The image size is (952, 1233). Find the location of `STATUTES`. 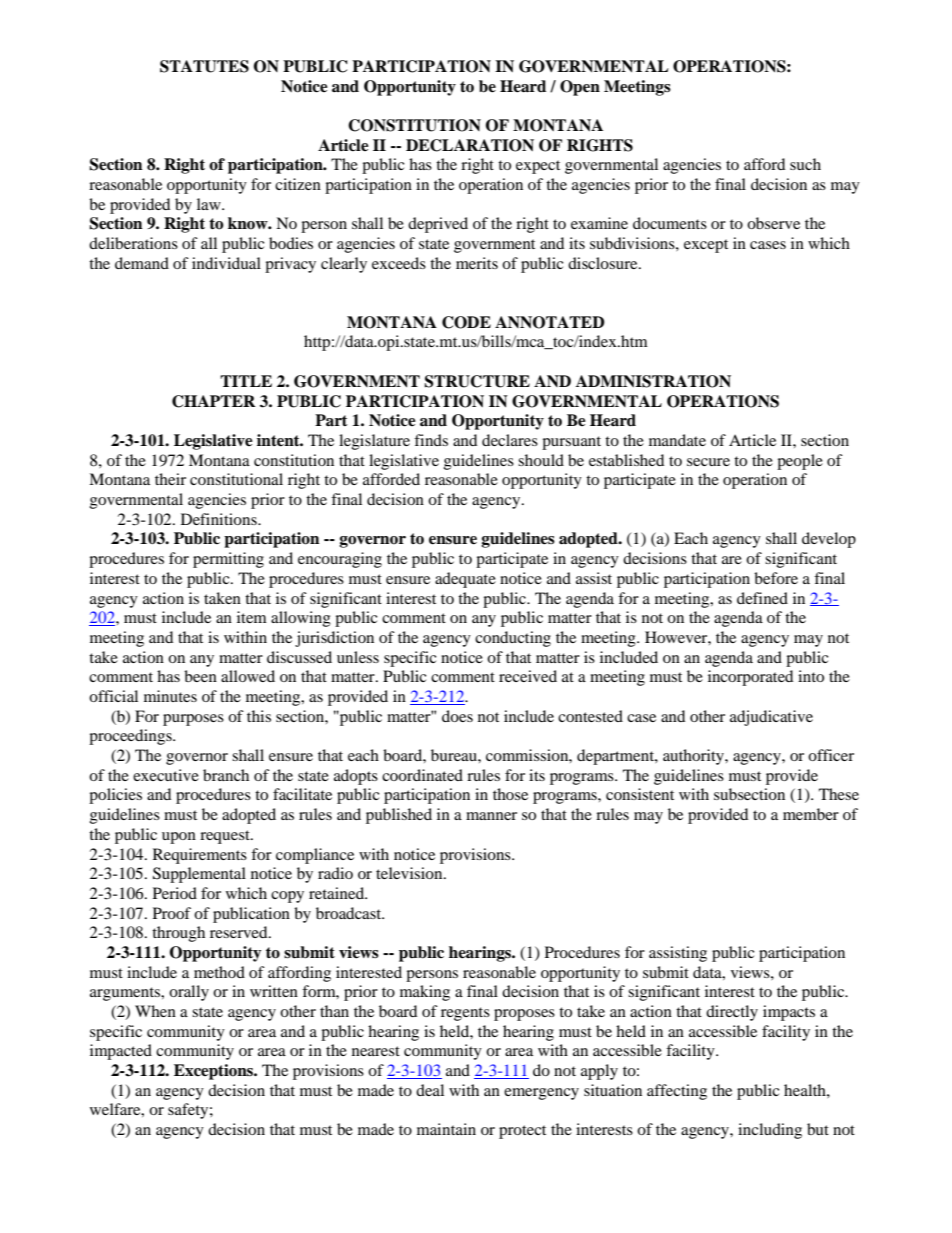

STATUTES is located at coordinates (204, 66).
